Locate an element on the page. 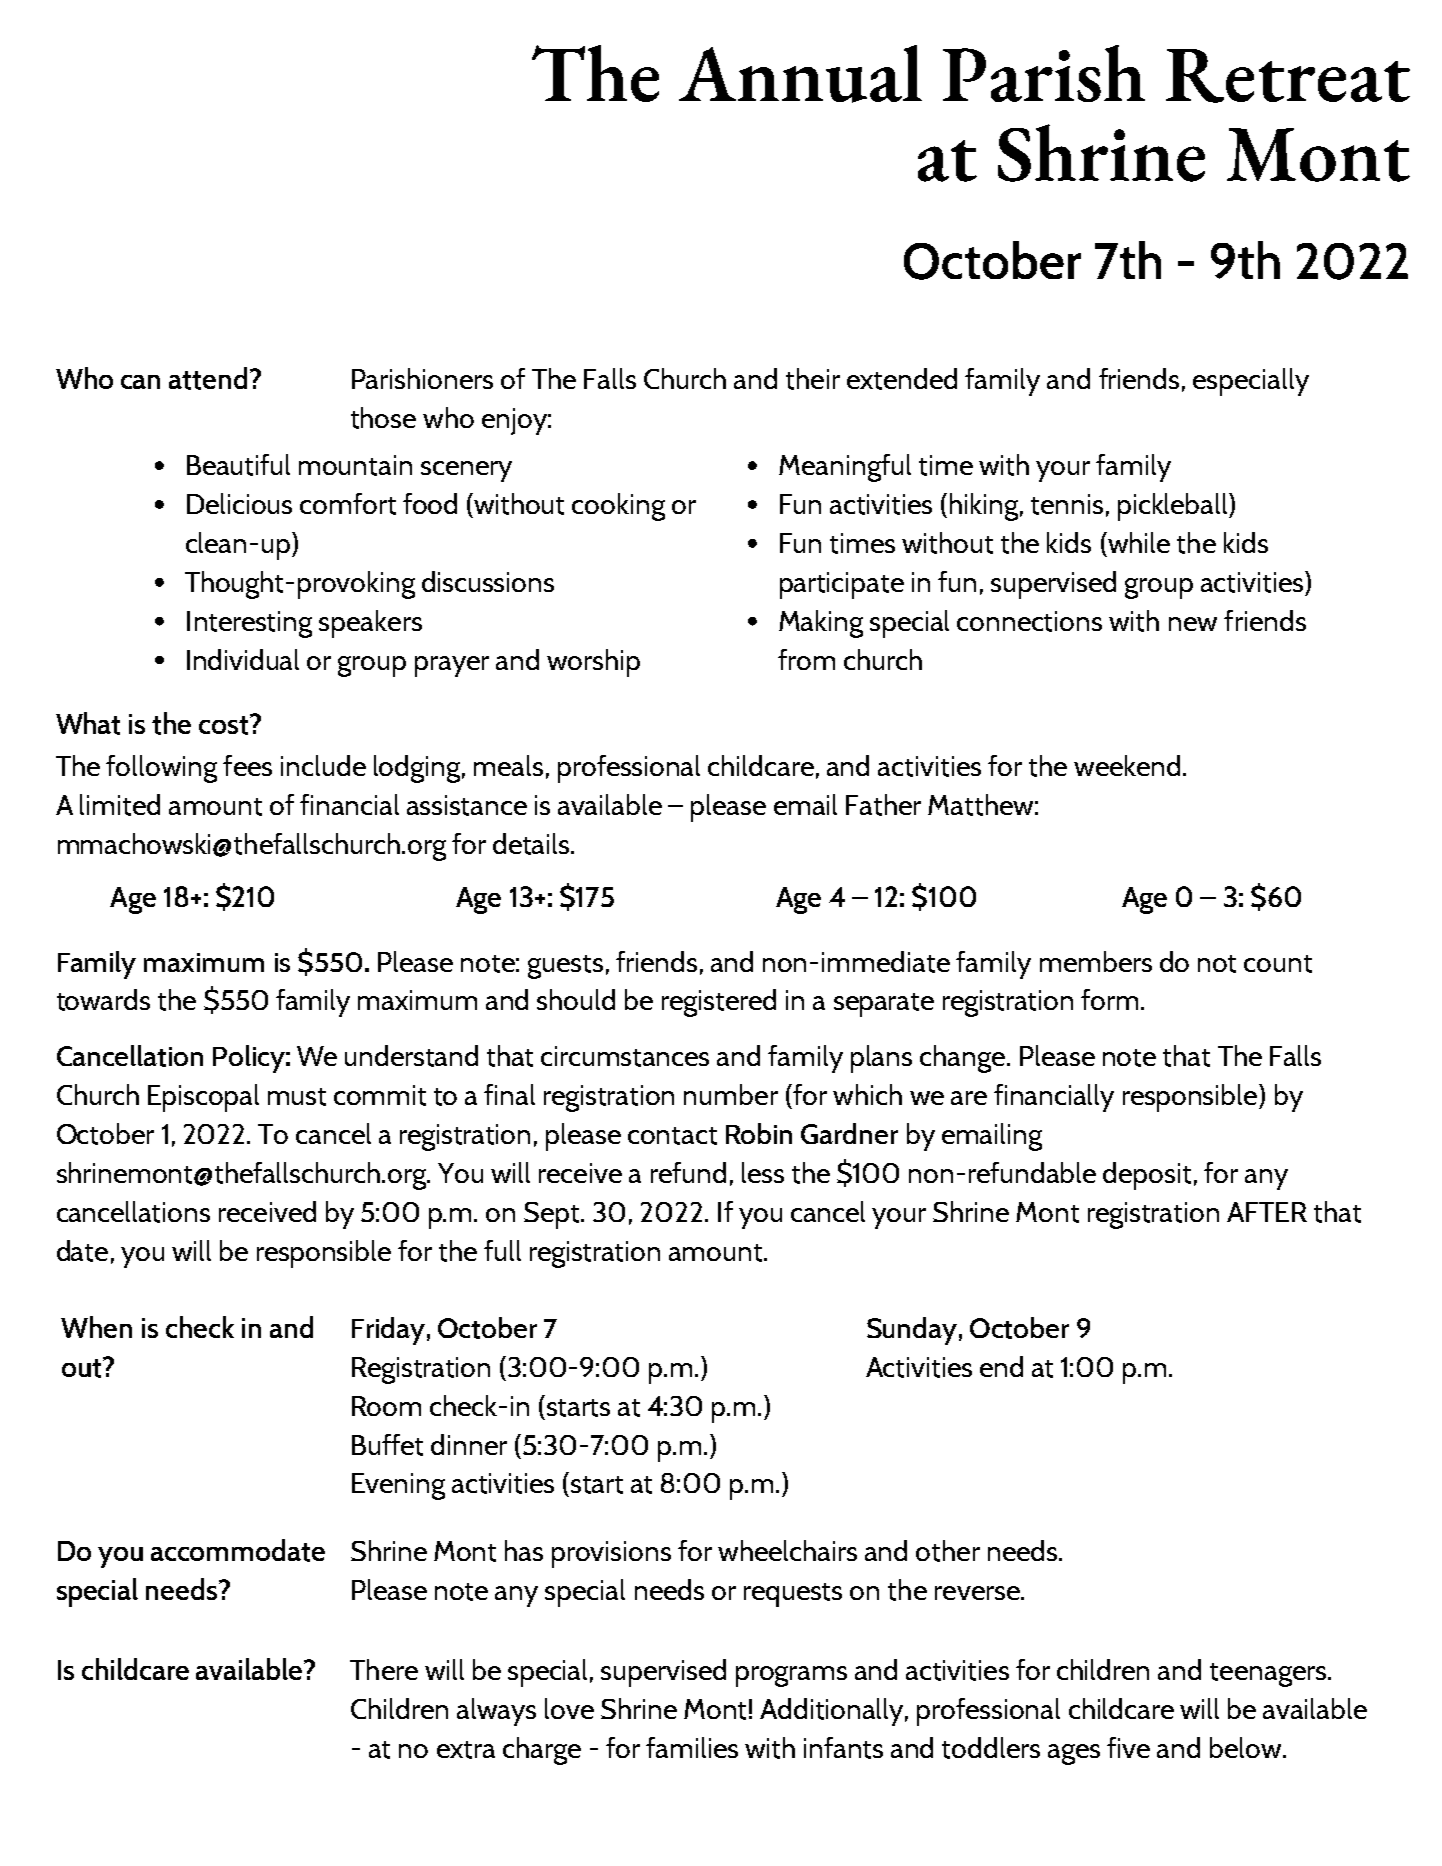 The height and width of the document is (1866, 1442). Retreat is located at coordinates (1288, 76).
